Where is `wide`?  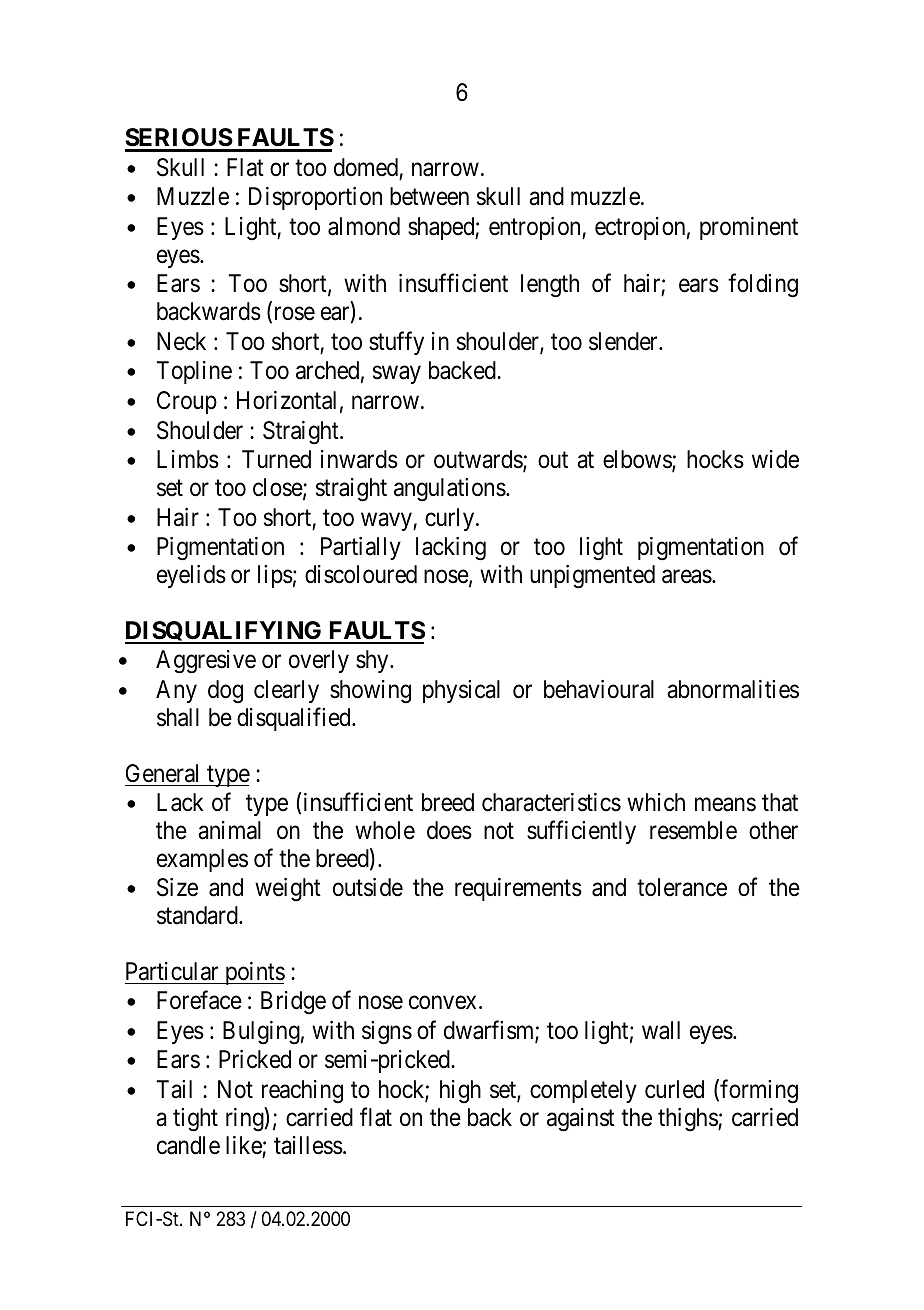 wide is located at coordinates (775, 459).
